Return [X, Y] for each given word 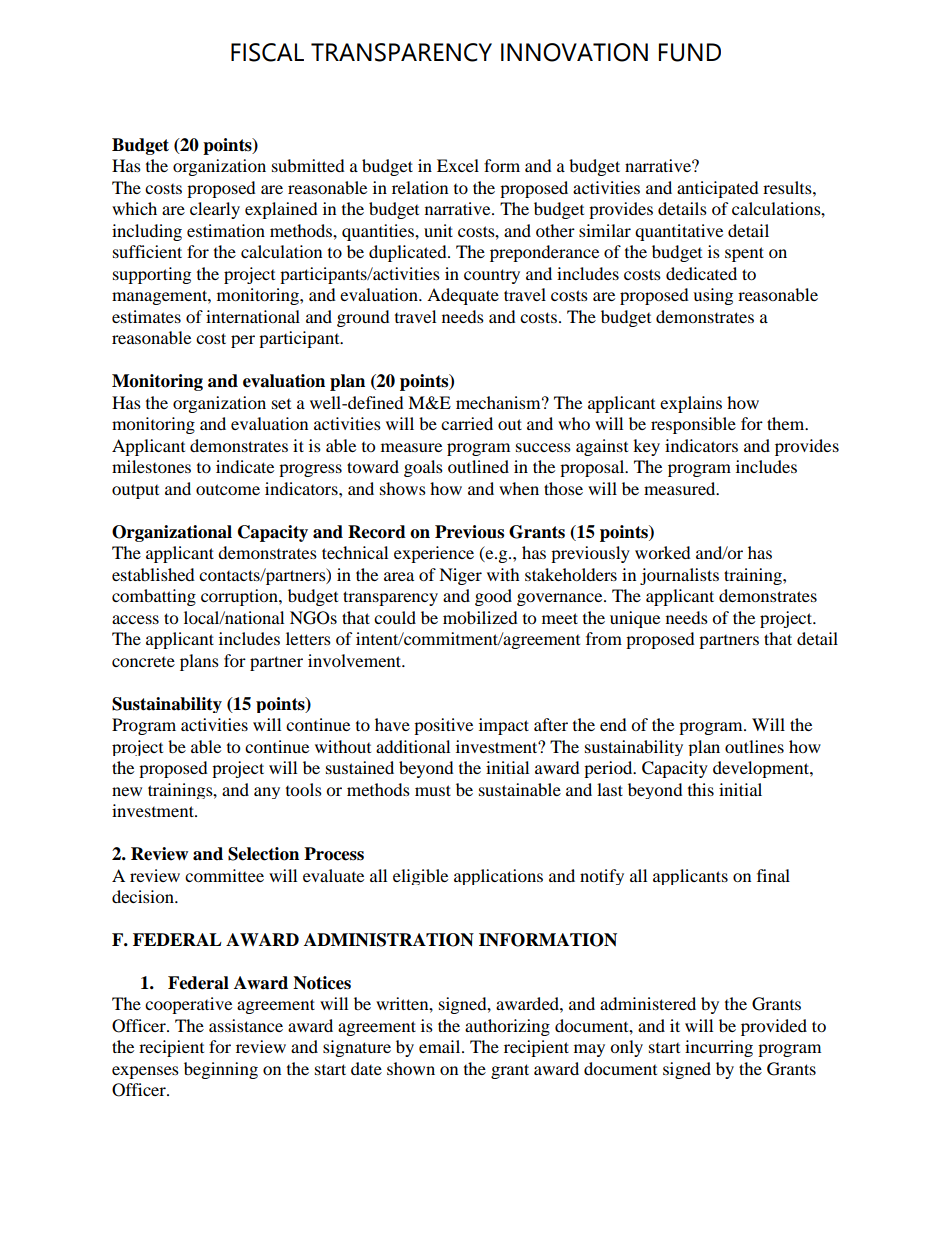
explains [691, 404]
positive [443, 726]
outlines [754, 746]
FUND [690, 52]
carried [467, 423]
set [281, 404]
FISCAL [267, 52]
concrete [143, 662]
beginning [221, 1070]
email [441, 1046]
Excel [458, 165]
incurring [719, 1048]
